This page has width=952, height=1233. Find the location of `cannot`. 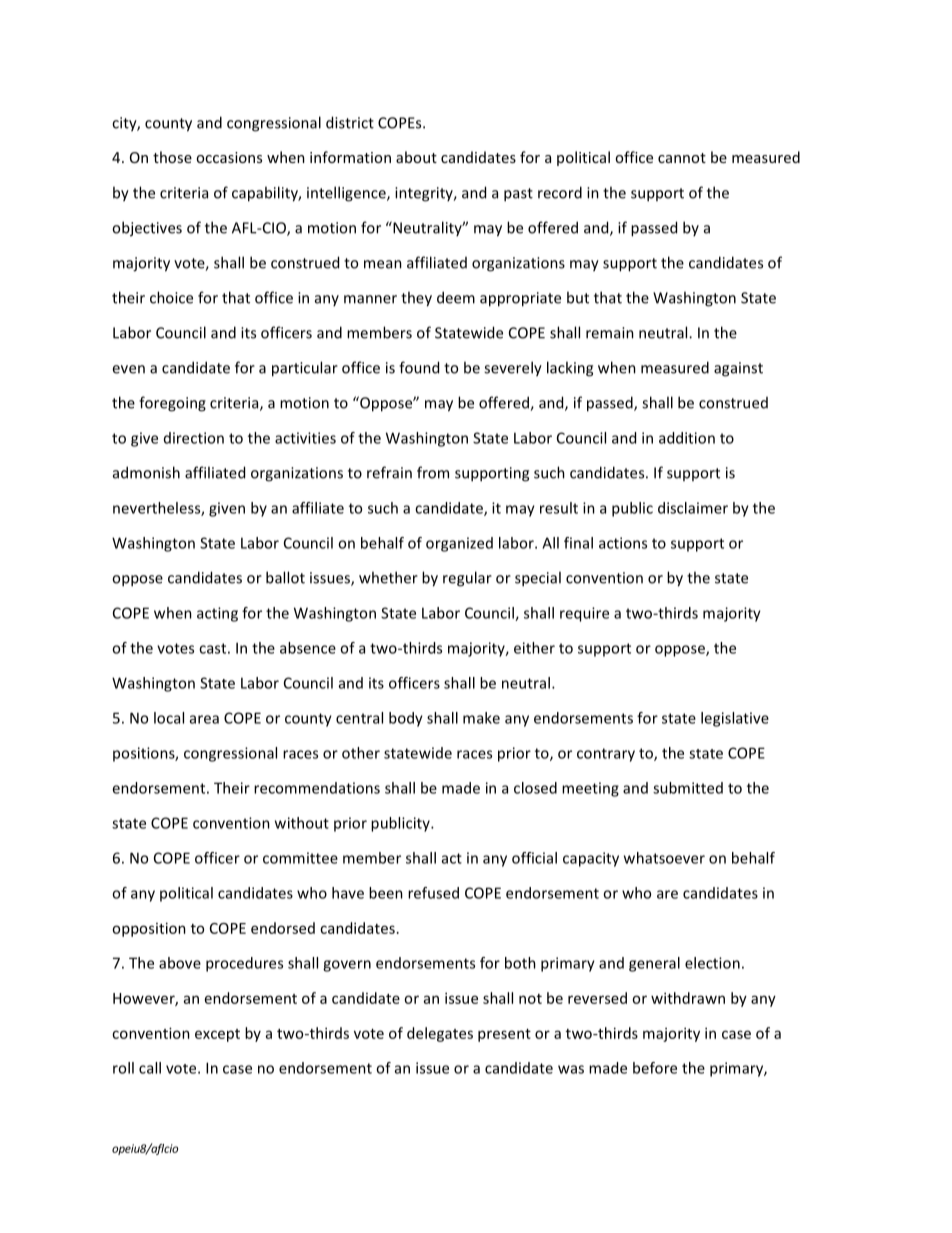

cannot is located at coordinates (682, 158).
